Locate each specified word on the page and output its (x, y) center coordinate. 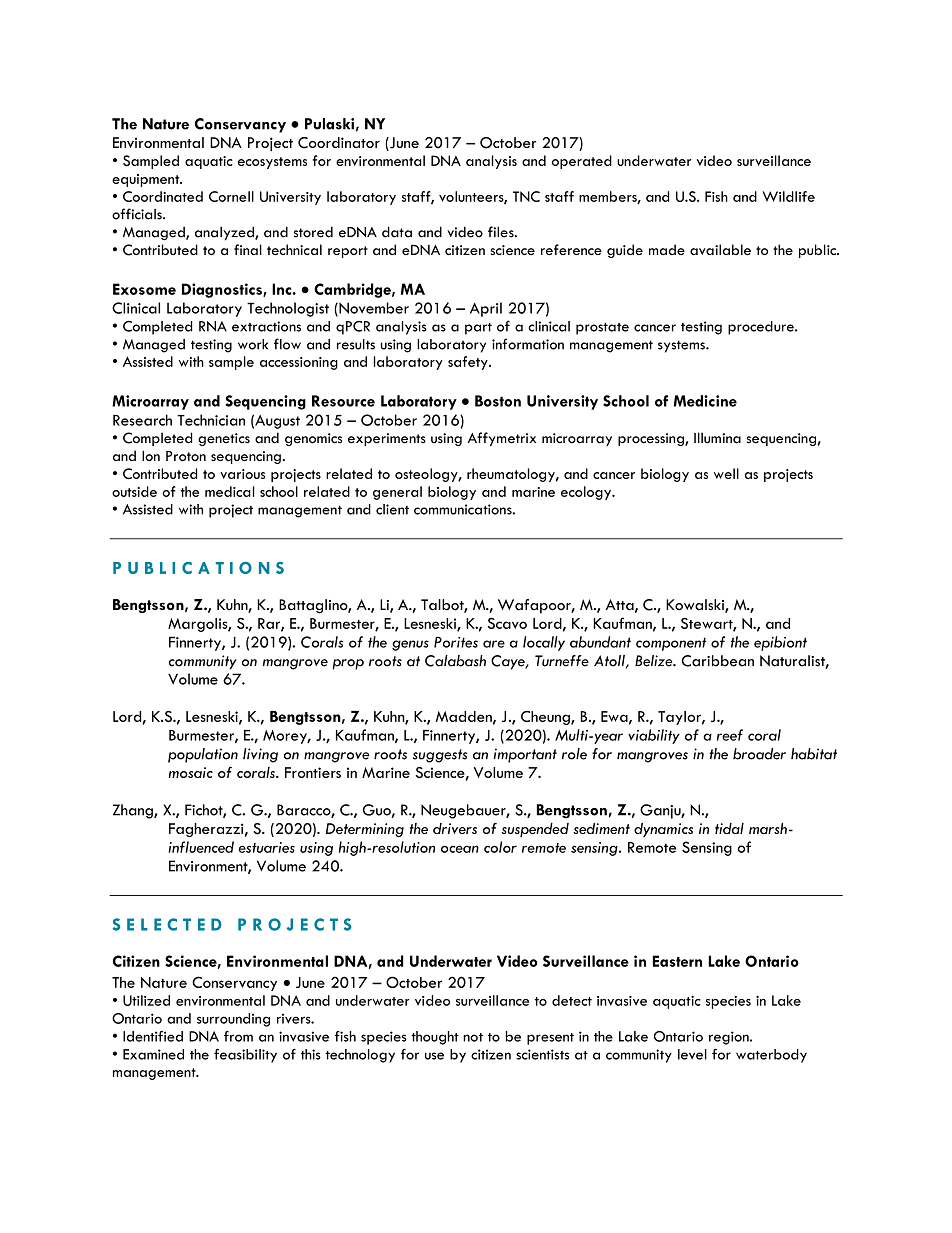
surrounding (233, 1020)
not (473, 1037)
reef (730, 735)
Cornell (231, 196)
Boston (498, 401)
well (726, 473)
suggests (440, 756)
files (502, 232)
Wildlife (789, 196)
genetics (224, 439)
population (203, 755)
